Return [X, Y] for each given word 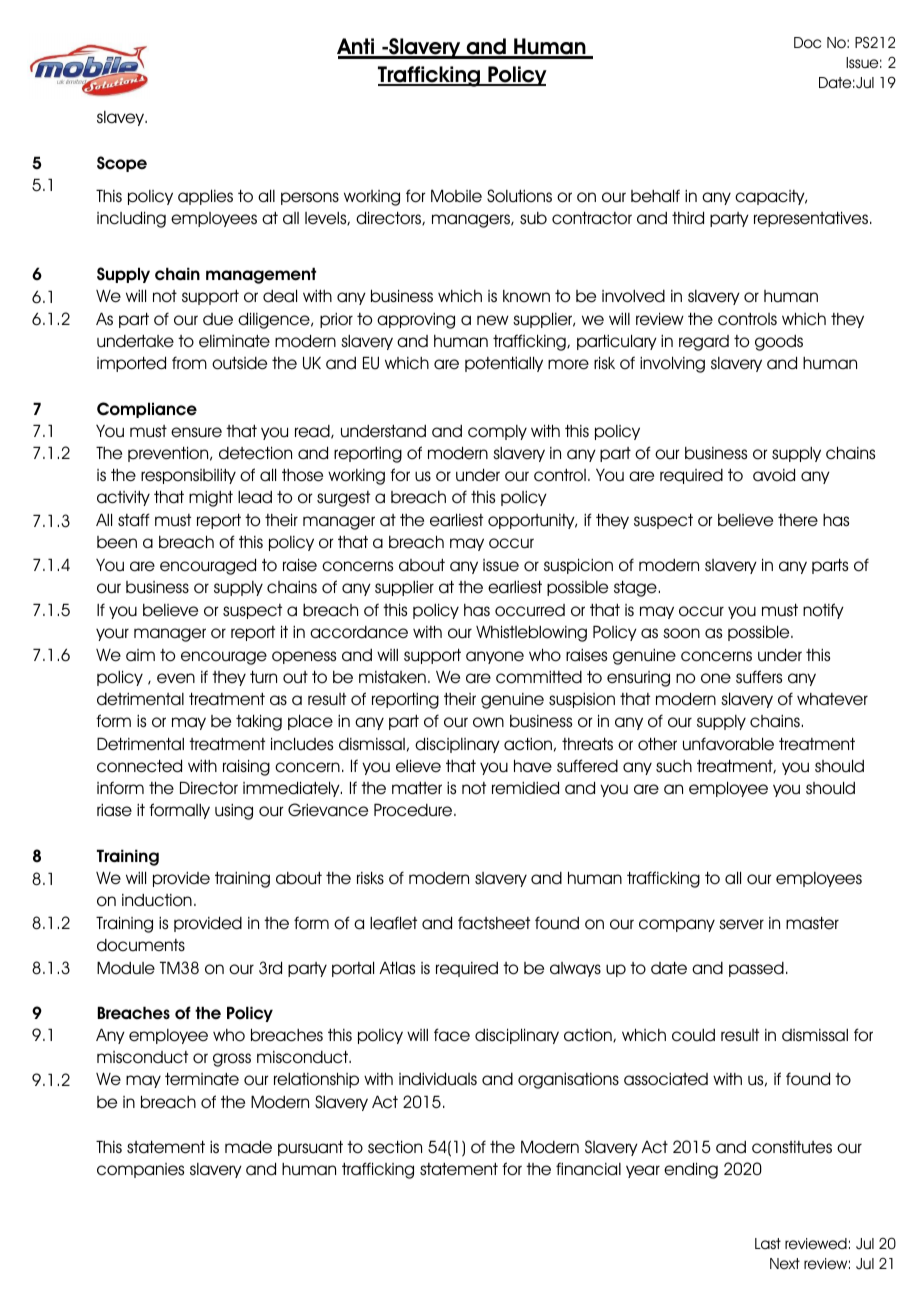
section [395, 1147]
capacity [771, 197]
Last [768, 1243]
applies [205, 197]
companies [140, 1170]
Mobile [456, 196]
